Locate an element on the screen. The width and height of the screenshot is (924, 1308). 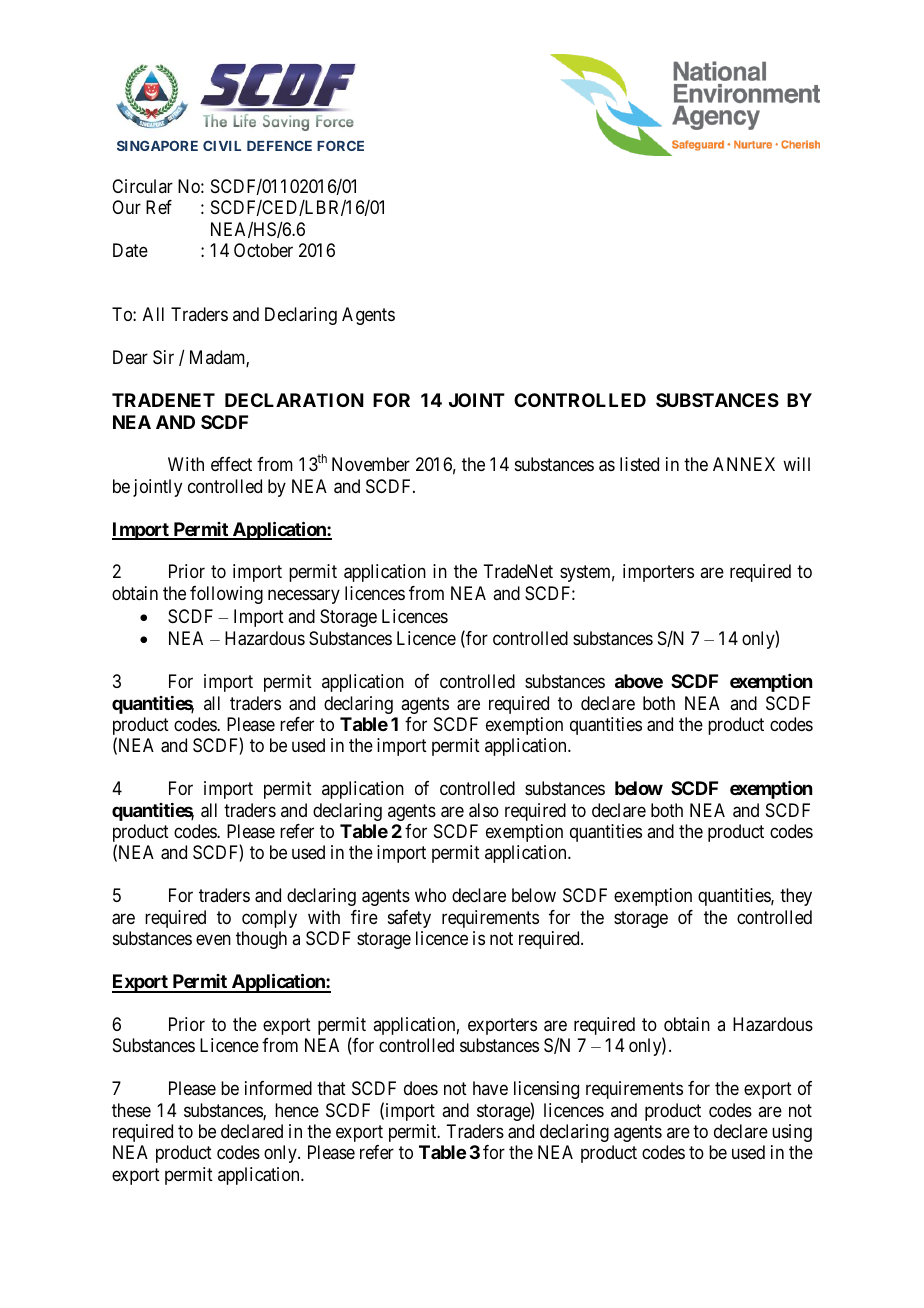
listed is located at coordinates (639, 464).
